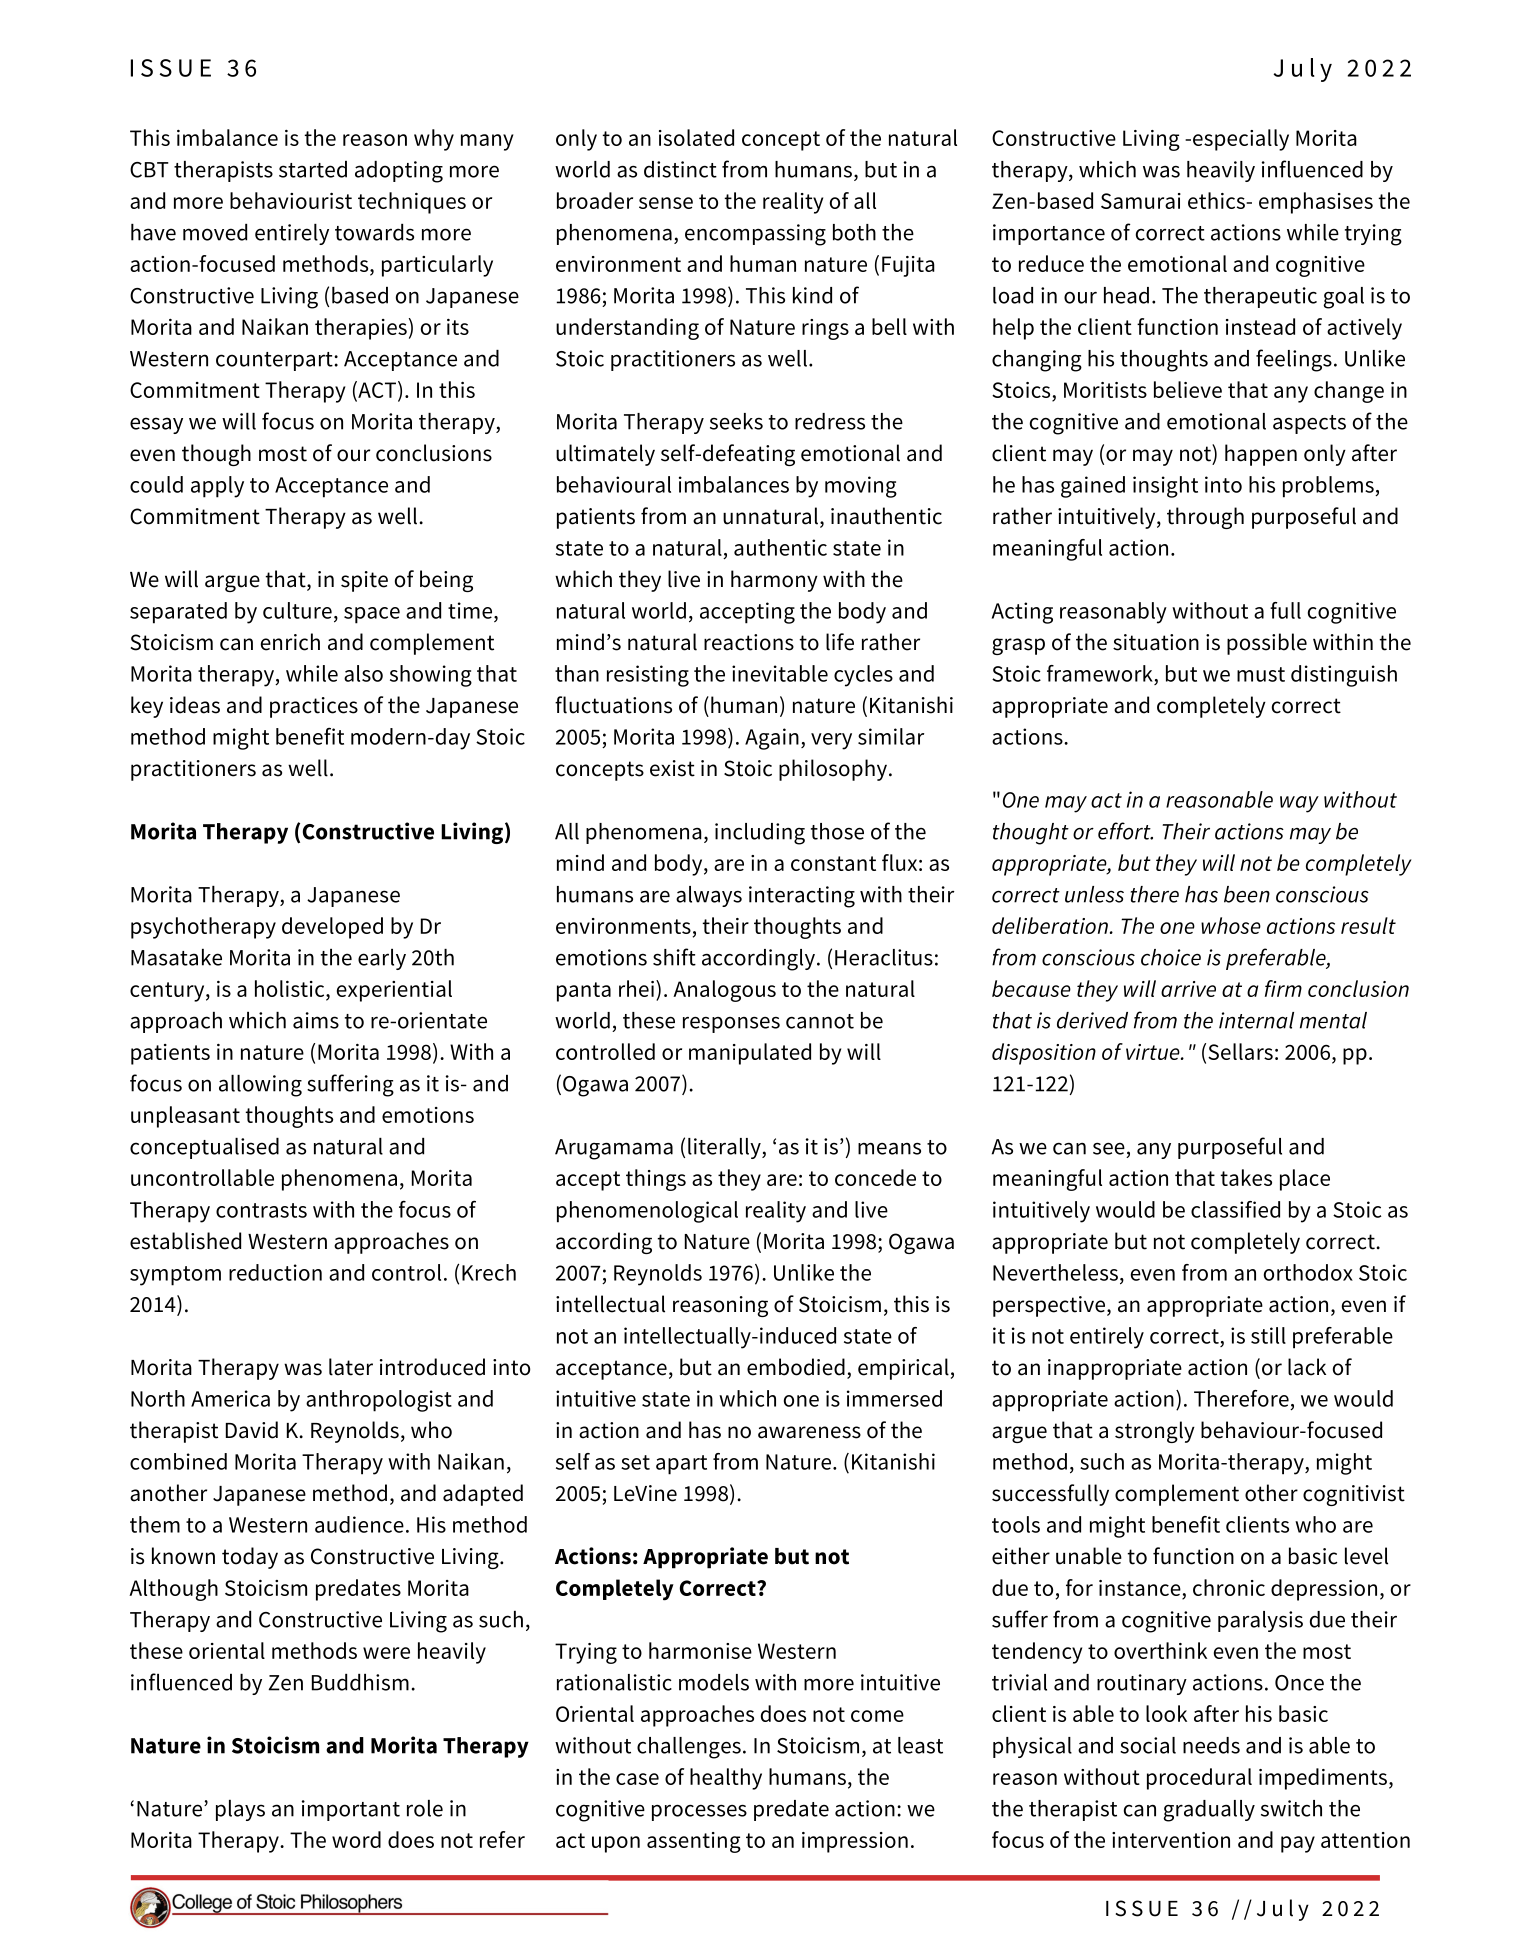 The height and width of the screenshot is (1958, 1513). What do you see at coordinates (1241, 140) in the screenshot?
I see `especially` at bounding box center [1241, 140].
